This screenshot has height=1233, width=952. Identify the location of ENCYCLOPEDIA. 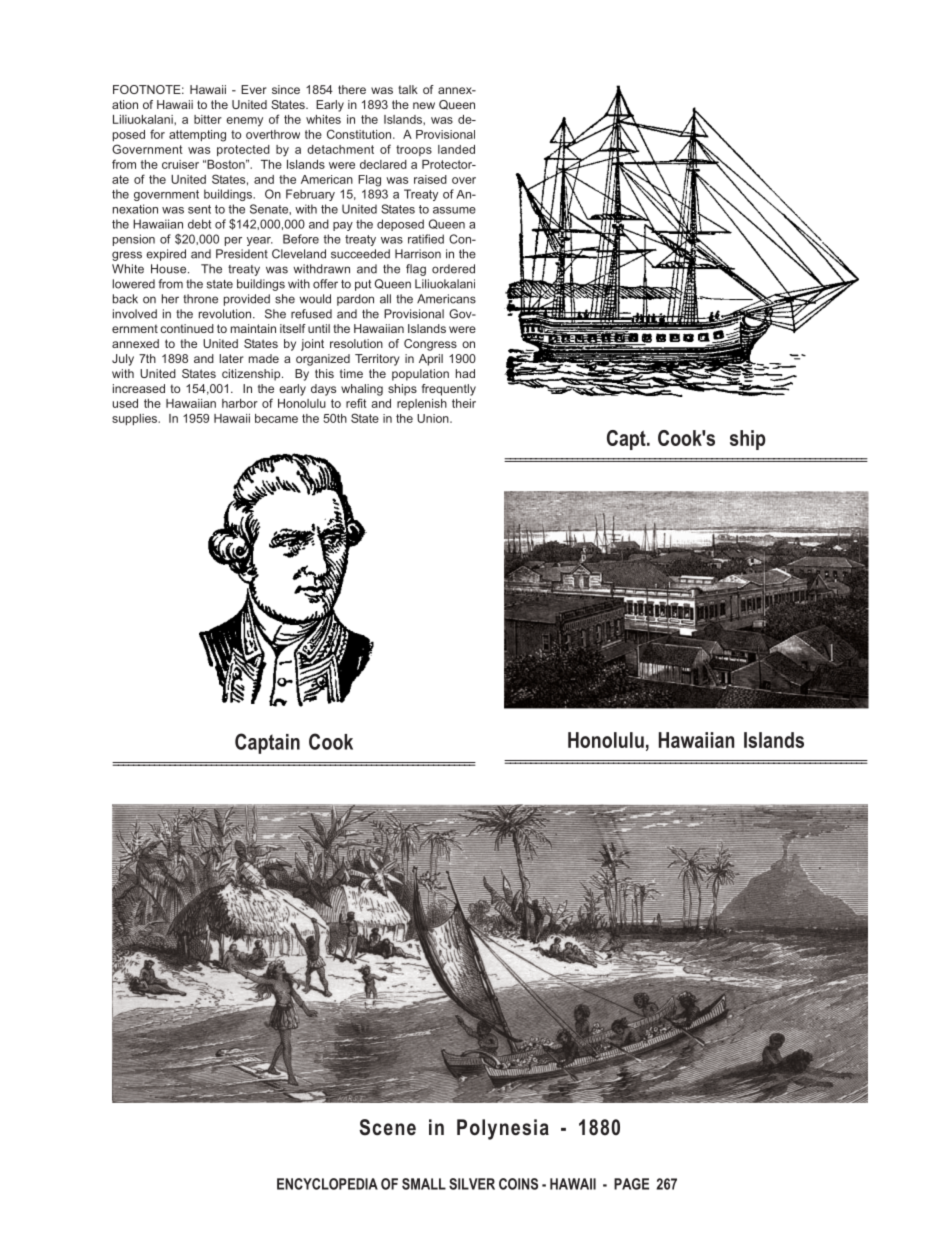
(327, 1184).
